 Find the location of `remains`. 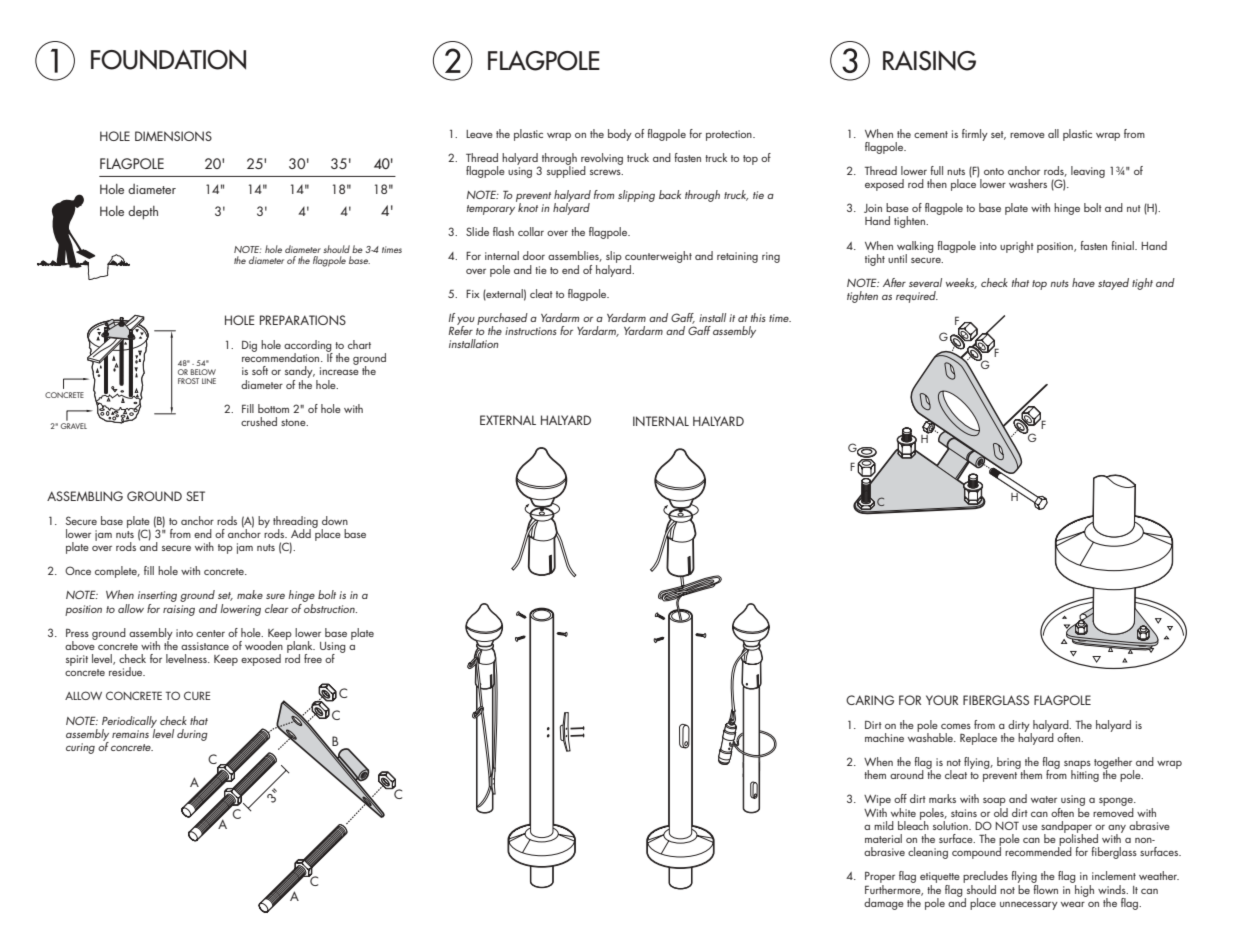

remains is located at coordinates (130, 734).
